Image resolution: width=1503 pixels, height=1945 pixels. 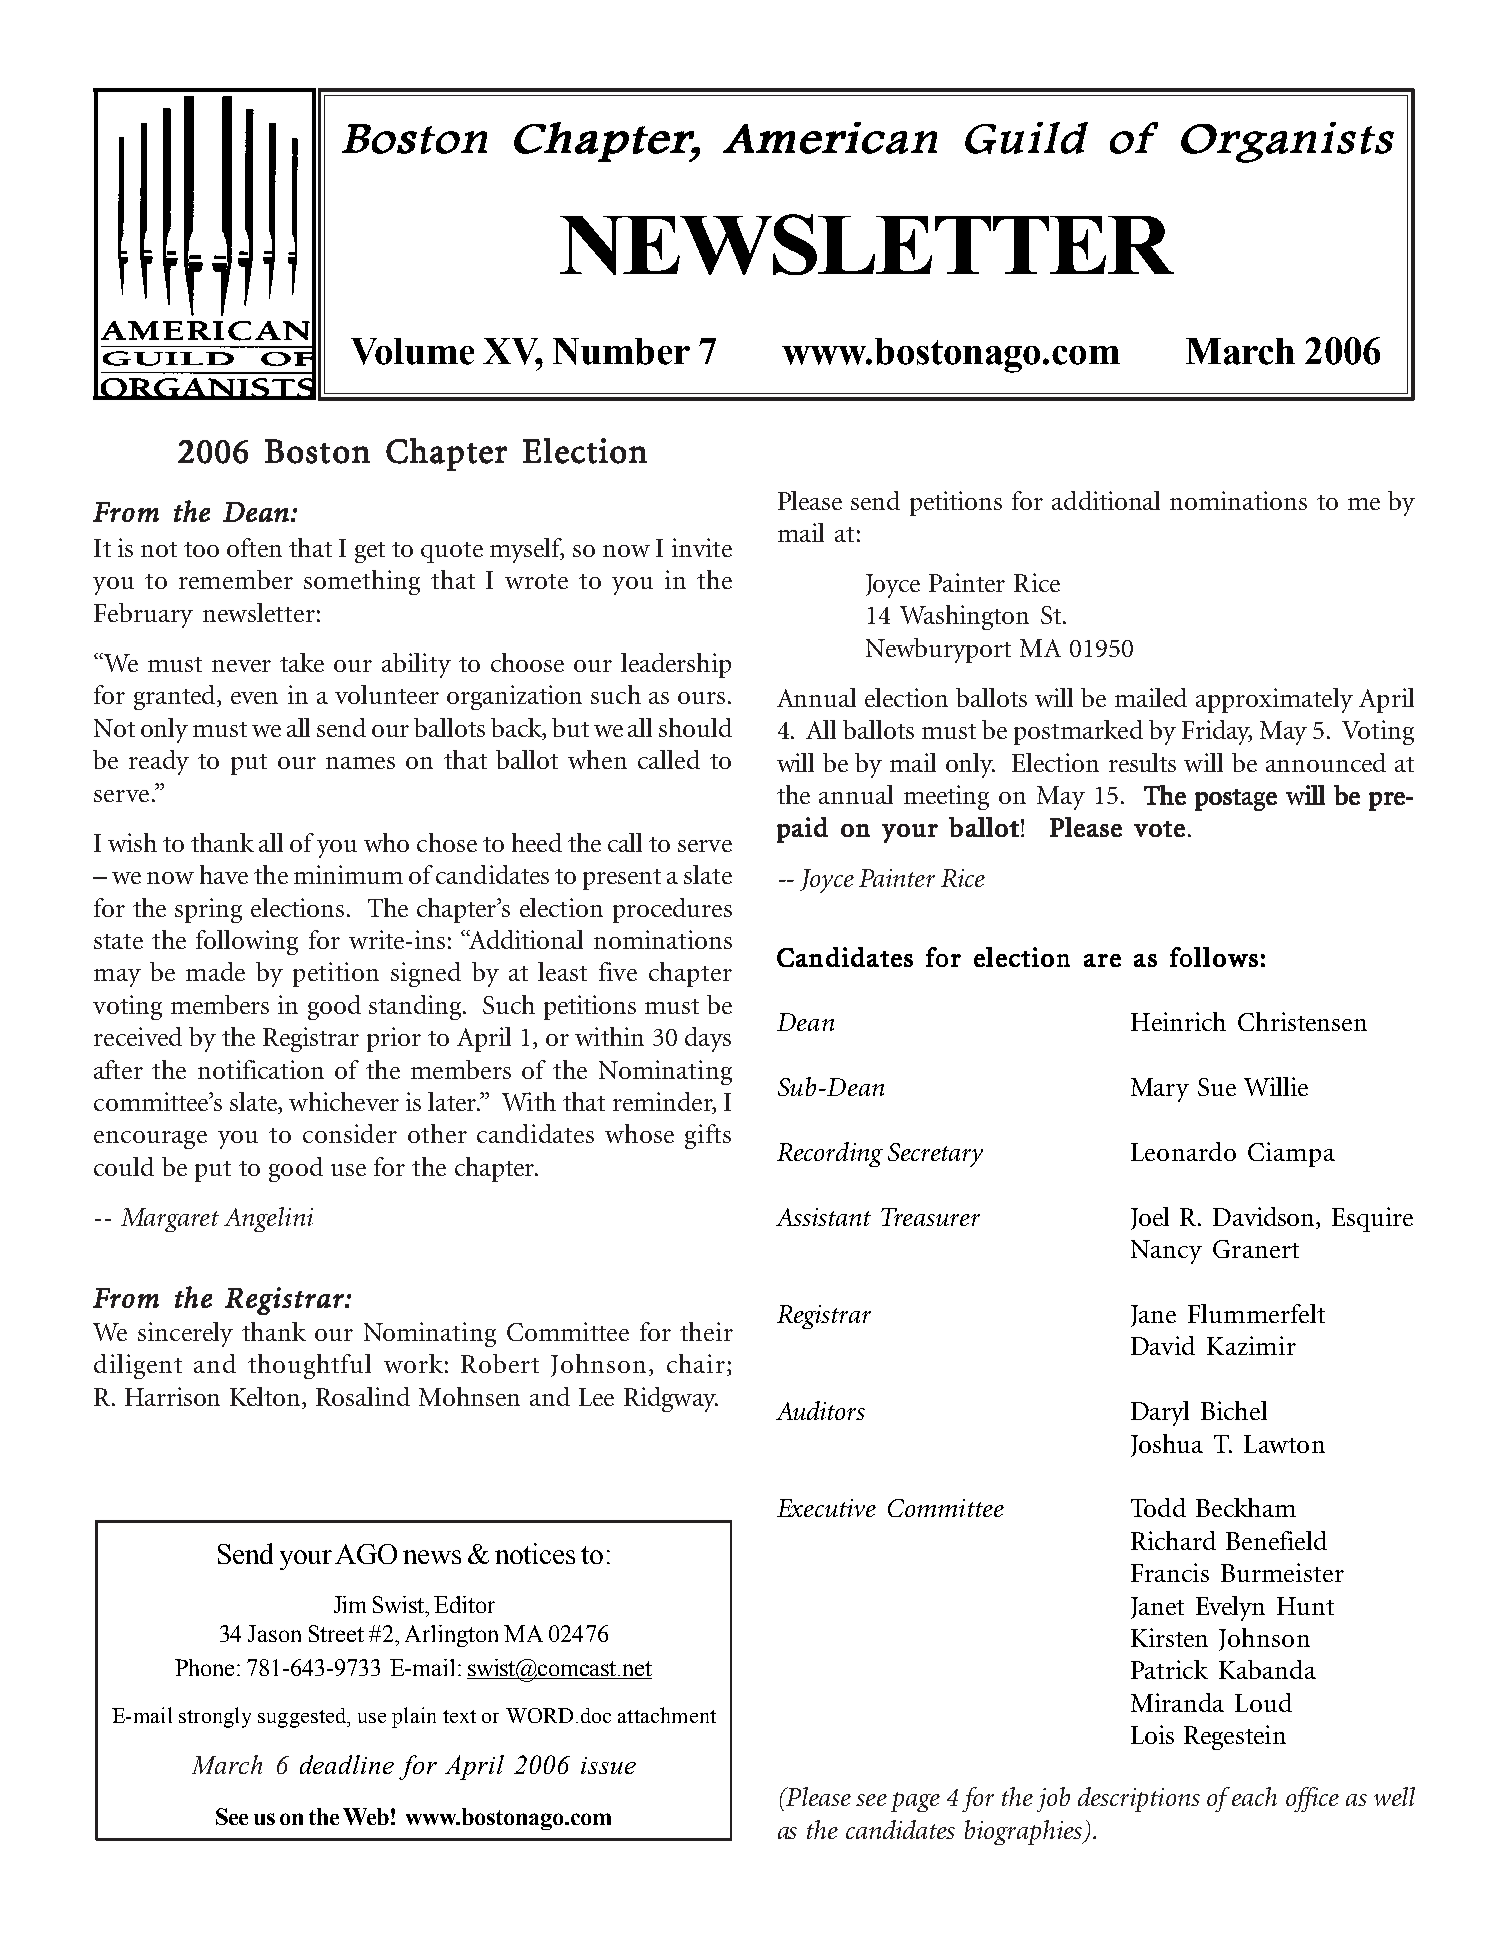 I want to click on Rosalind, so click(x=363, y=1396).
